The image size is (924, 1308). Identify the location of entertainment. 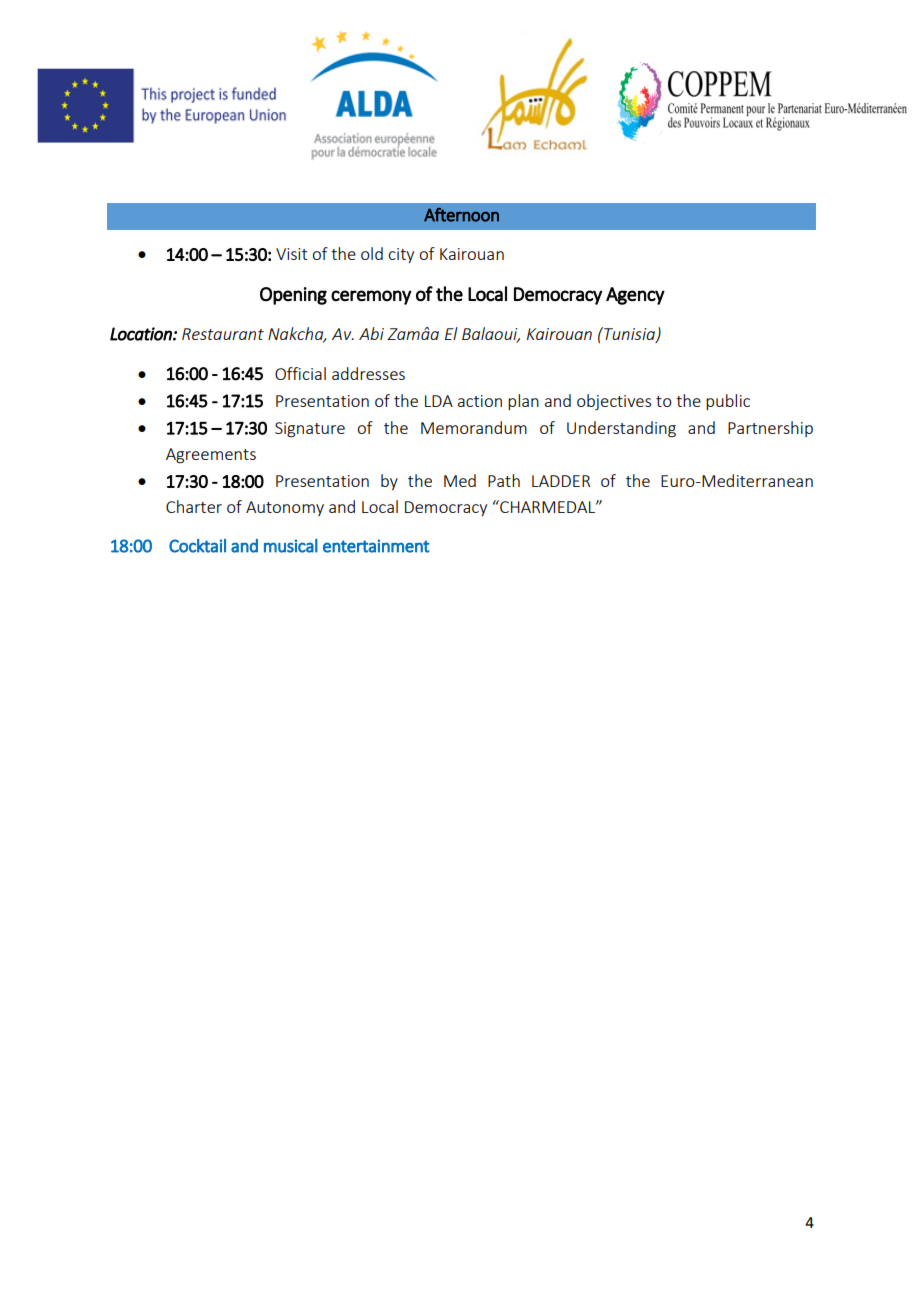
(376, 546).
